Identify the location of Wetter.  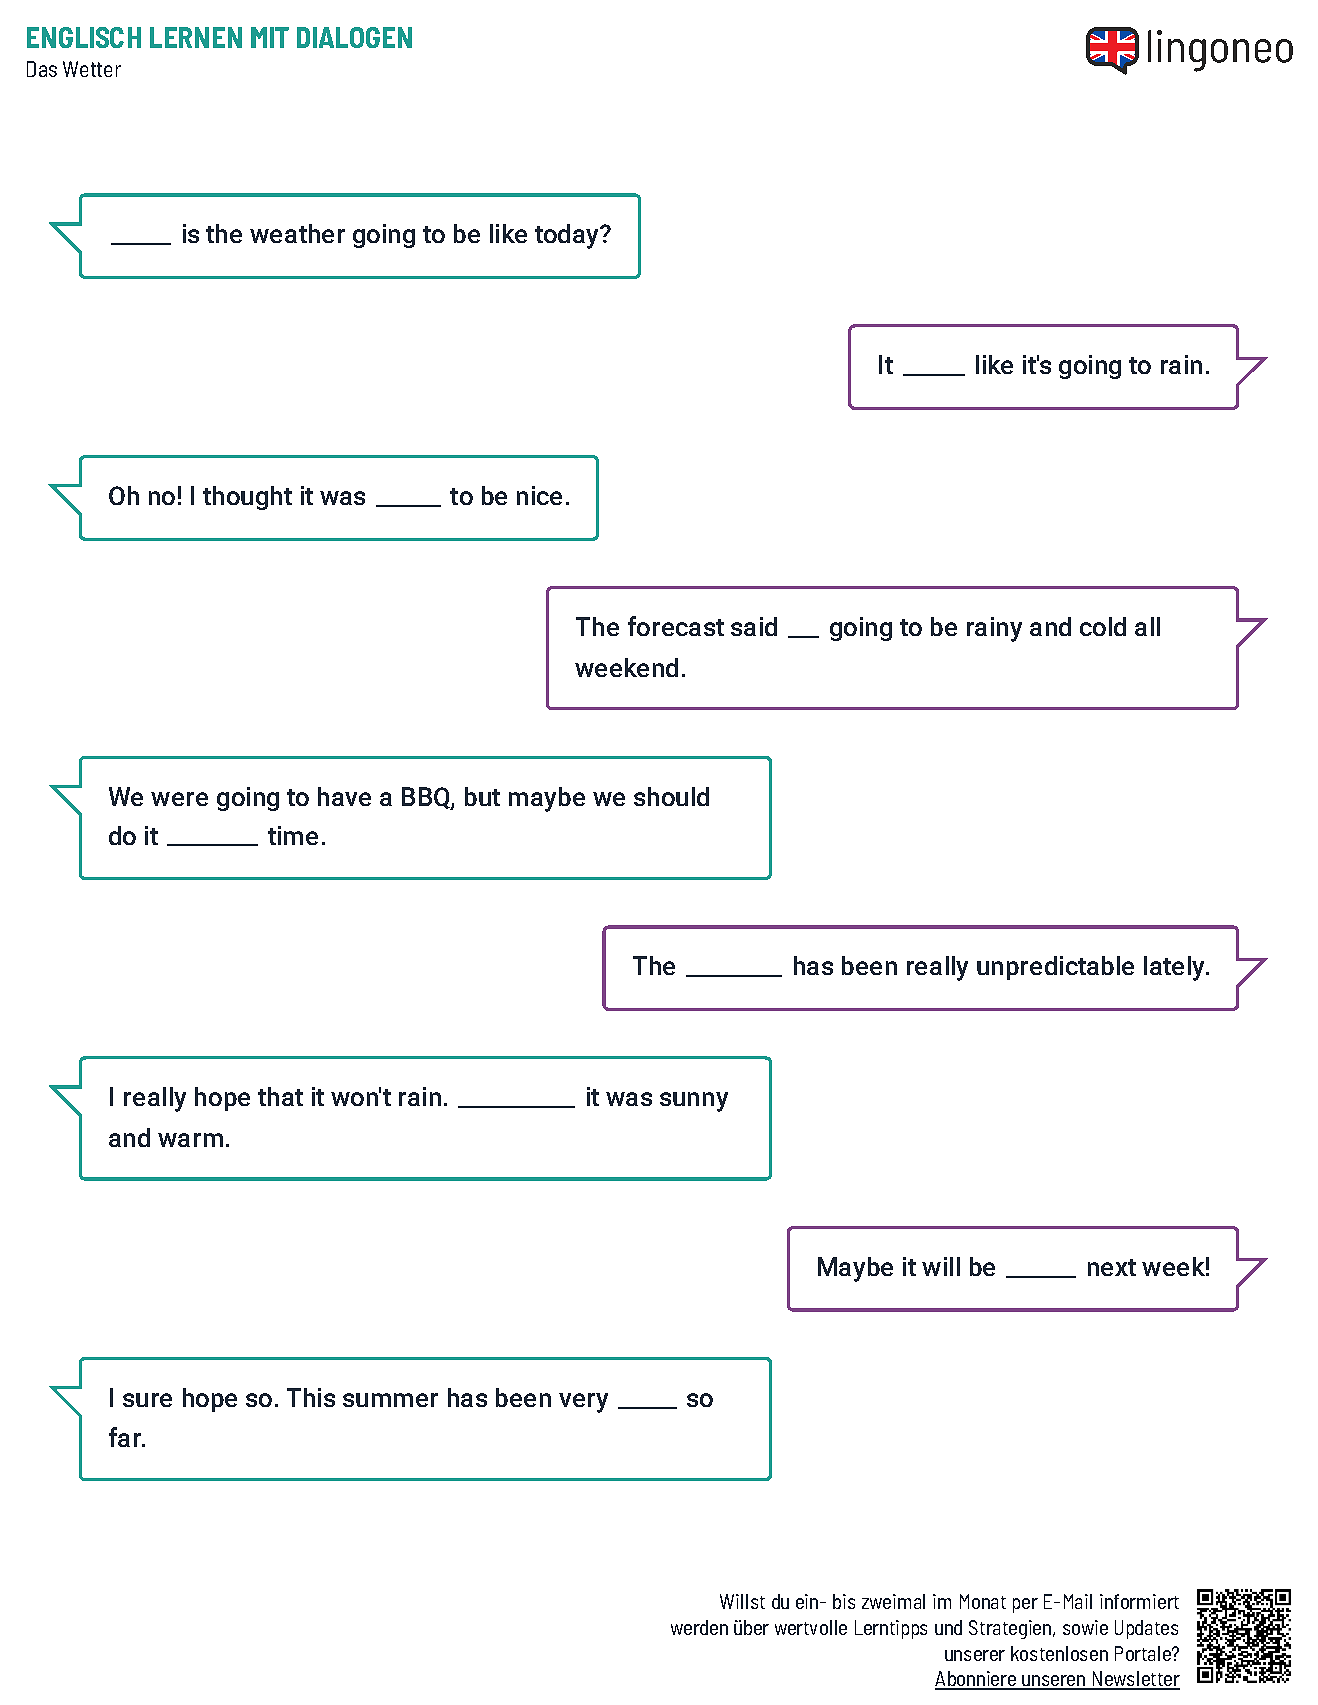
(92, 69).
